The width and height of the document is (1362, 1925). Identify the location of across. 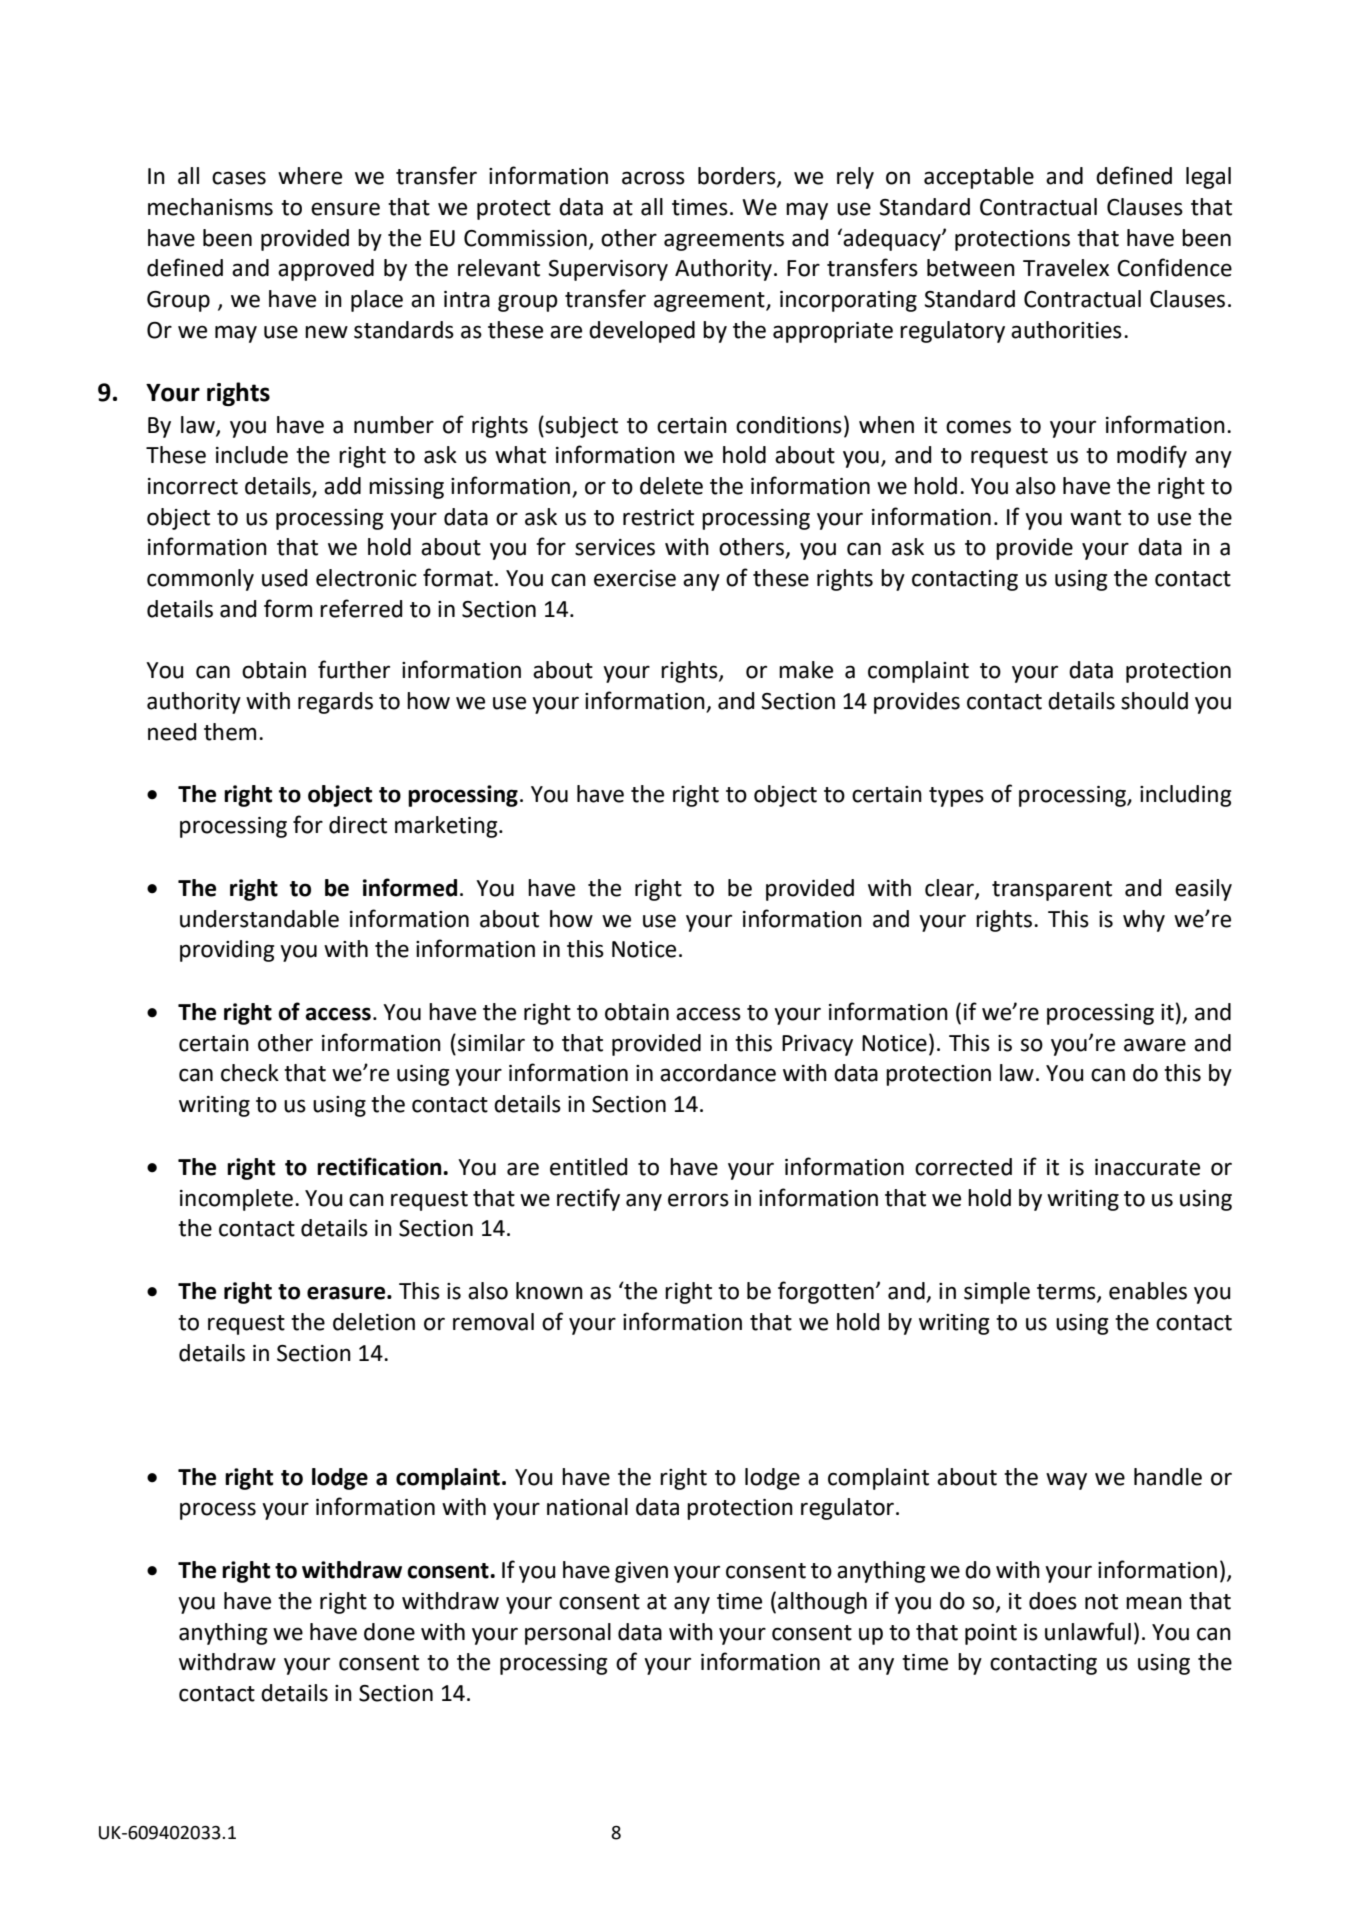
(653, 178).
